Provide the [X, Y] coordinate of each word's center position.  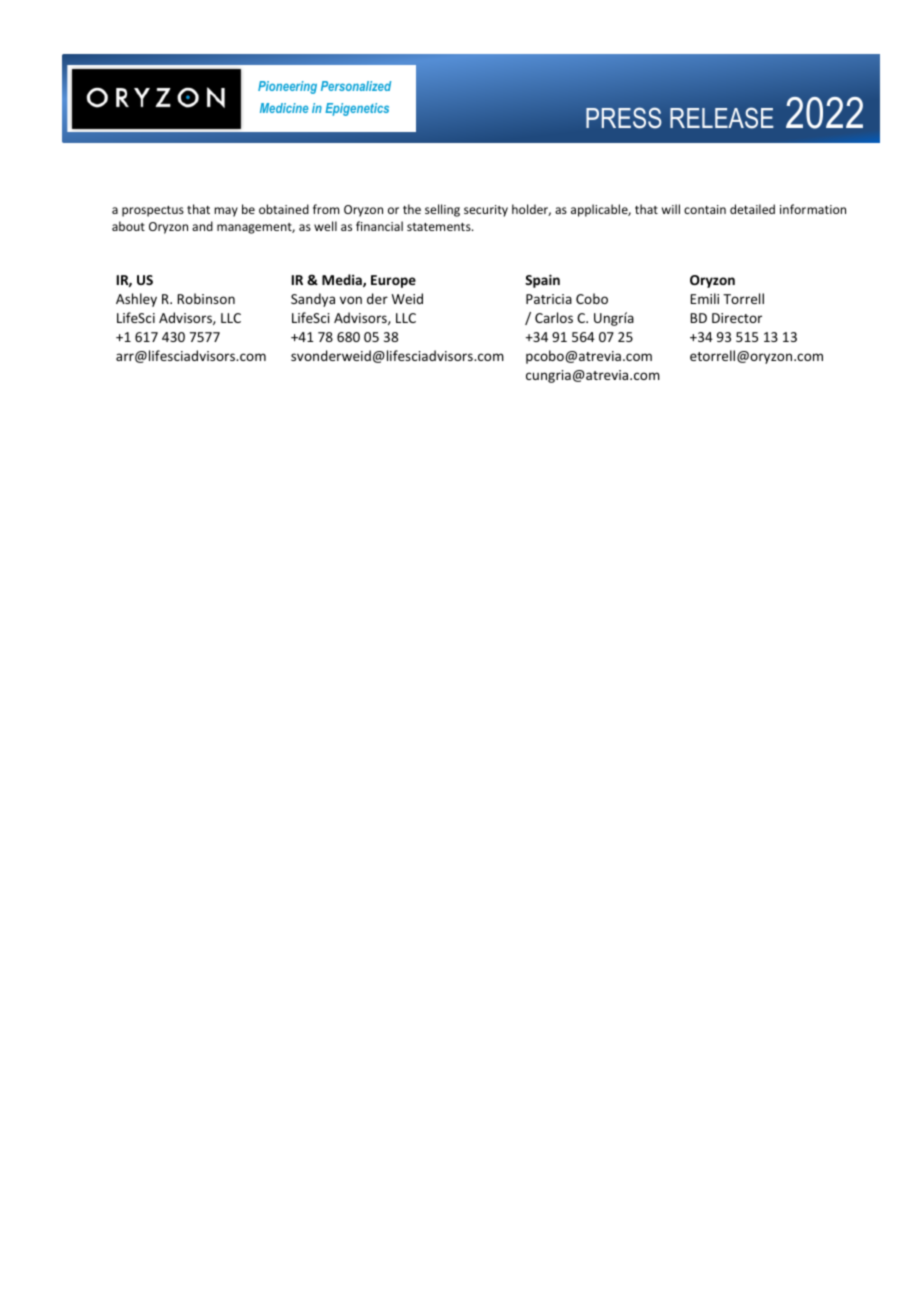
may [226, 212]
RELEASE [722, 118]
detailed [752, 209]
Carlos [554, 317]
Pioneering [287, 87]
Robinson [206, 298]
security [486, 211]
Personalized [356, 86]
